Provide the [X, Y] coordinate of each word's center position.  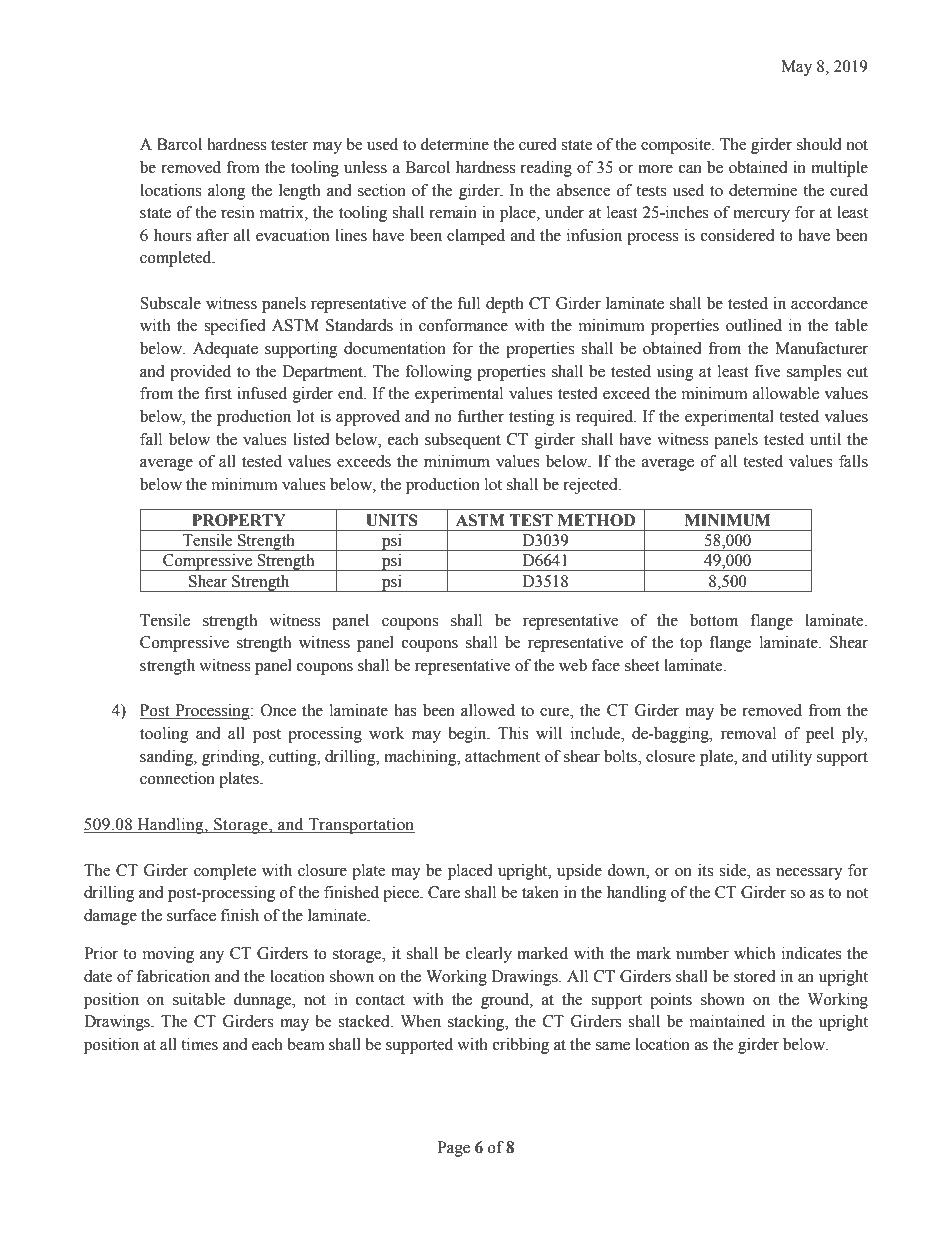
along [227, 192]
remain [453, 212]
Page [453, 1149]
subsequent [463, 441]
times [199, 1044]
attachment [502, 756]
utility [791, 758]
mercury [761, 216]
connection [177, 778]
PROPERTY [239, 520]
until [825, 439]
